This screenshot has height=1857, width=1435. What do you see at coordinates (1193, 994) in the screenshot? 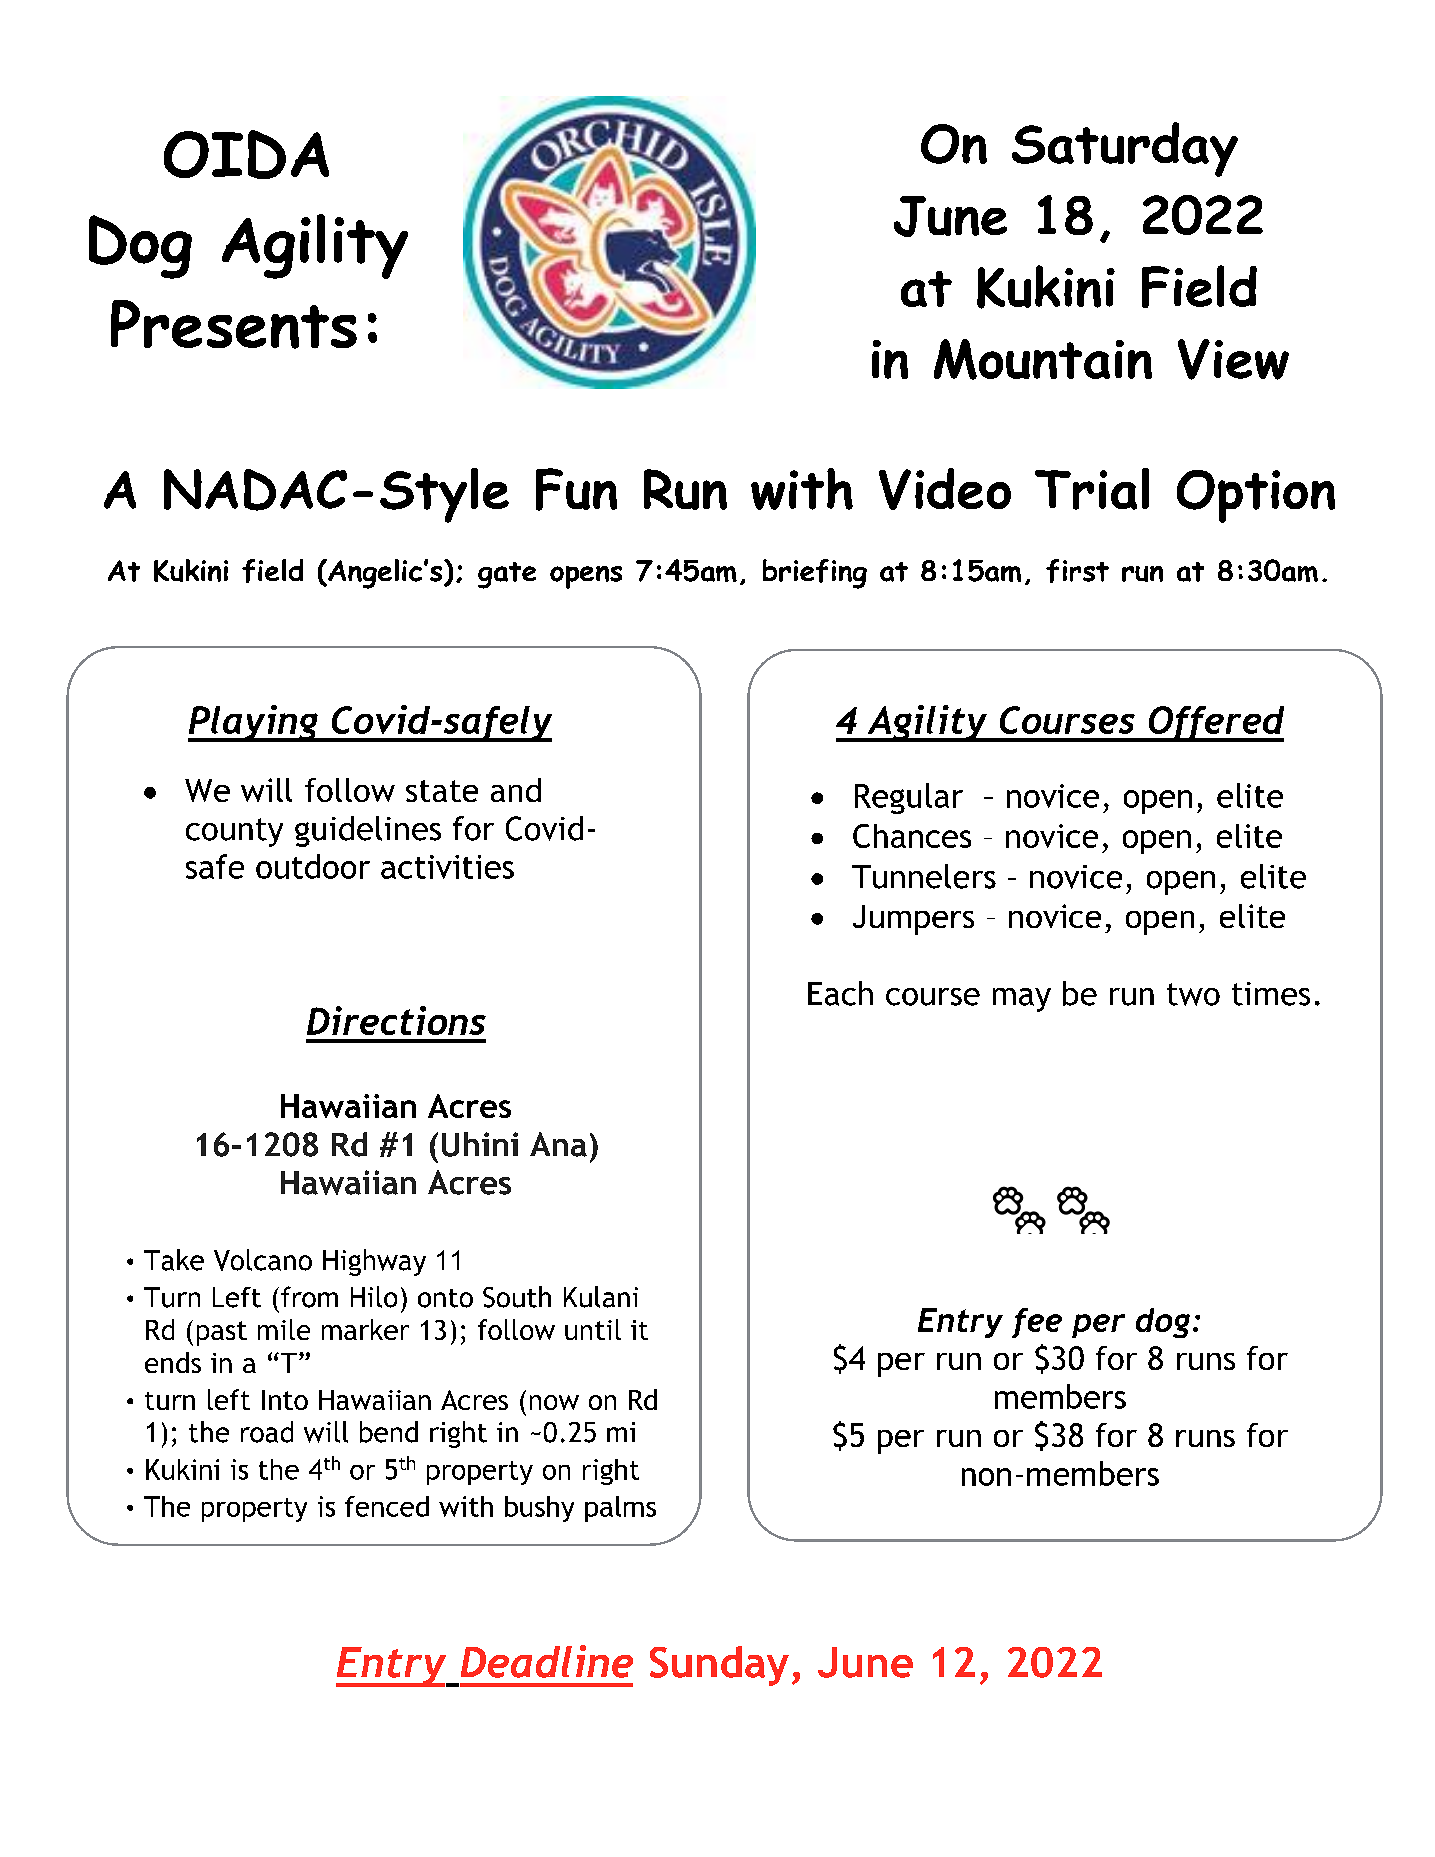
I see `two` at bounding box center [1193, 994].
